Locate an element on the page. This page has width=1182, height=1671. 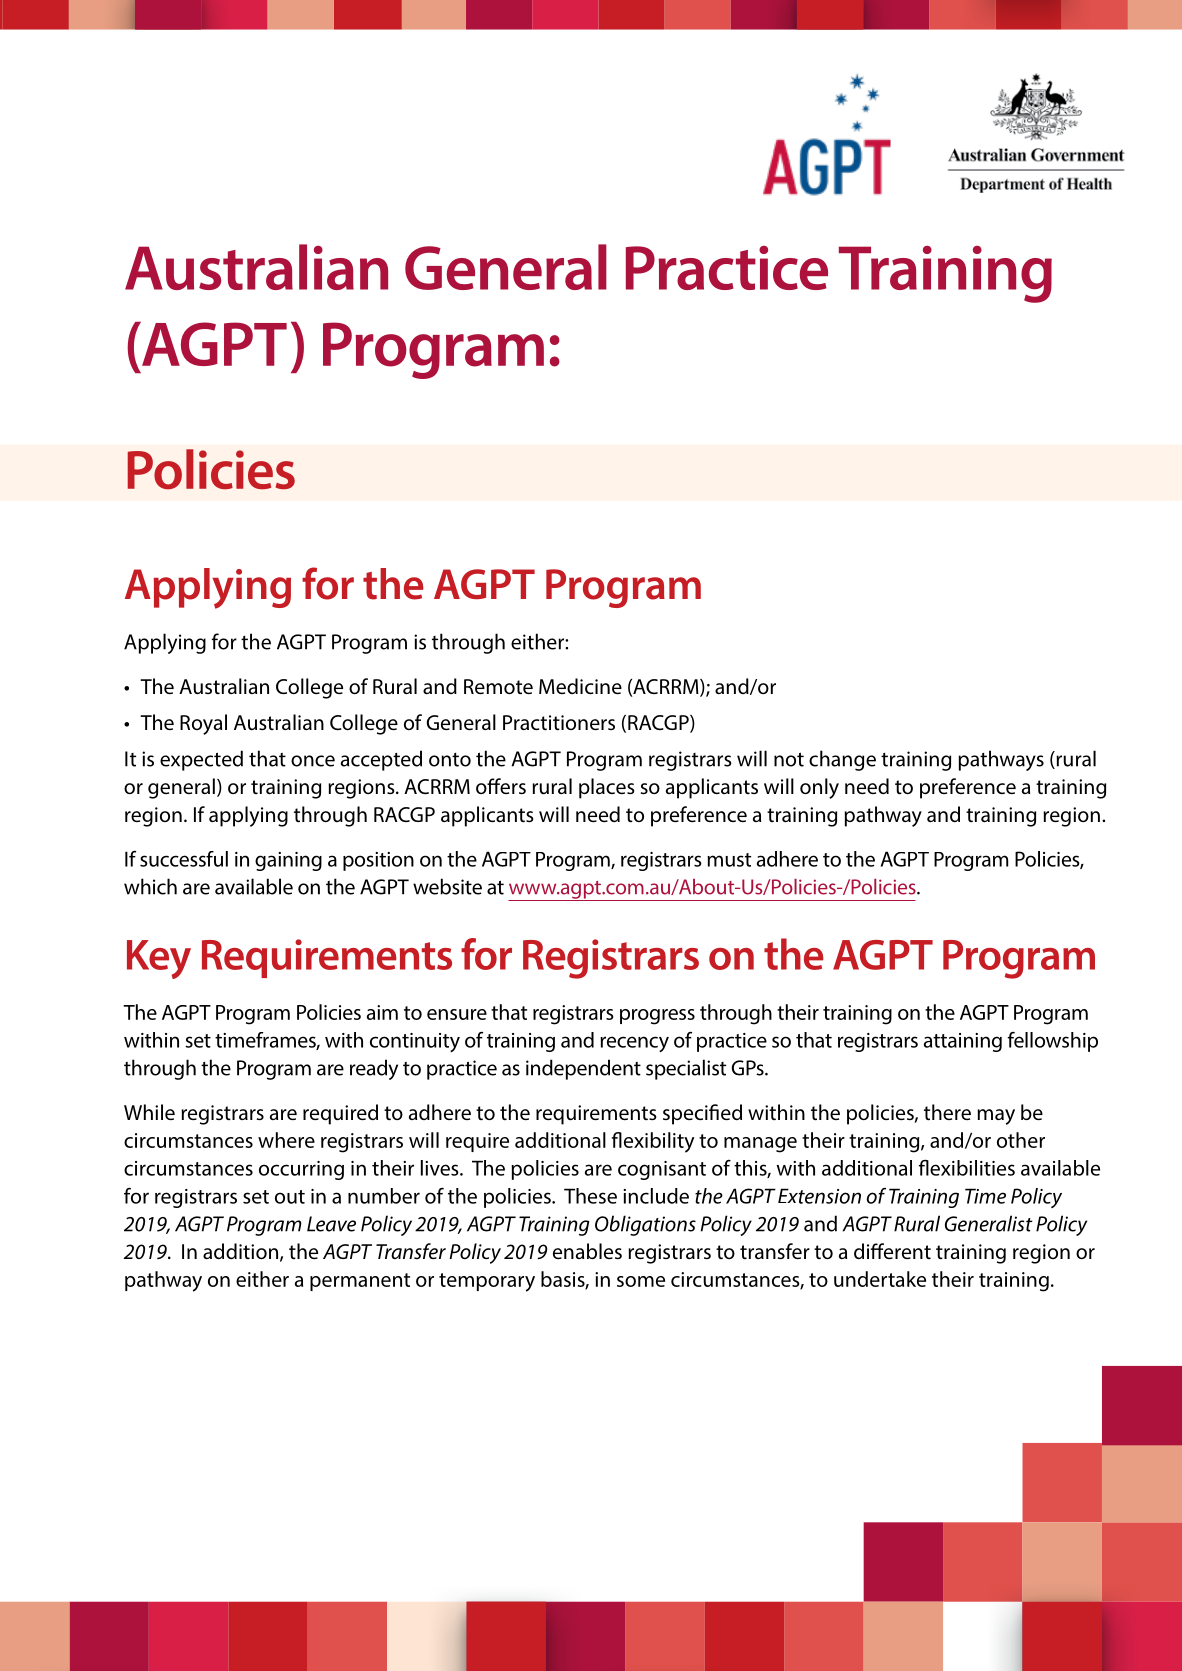
Key is located at coordinates (159, 959).
